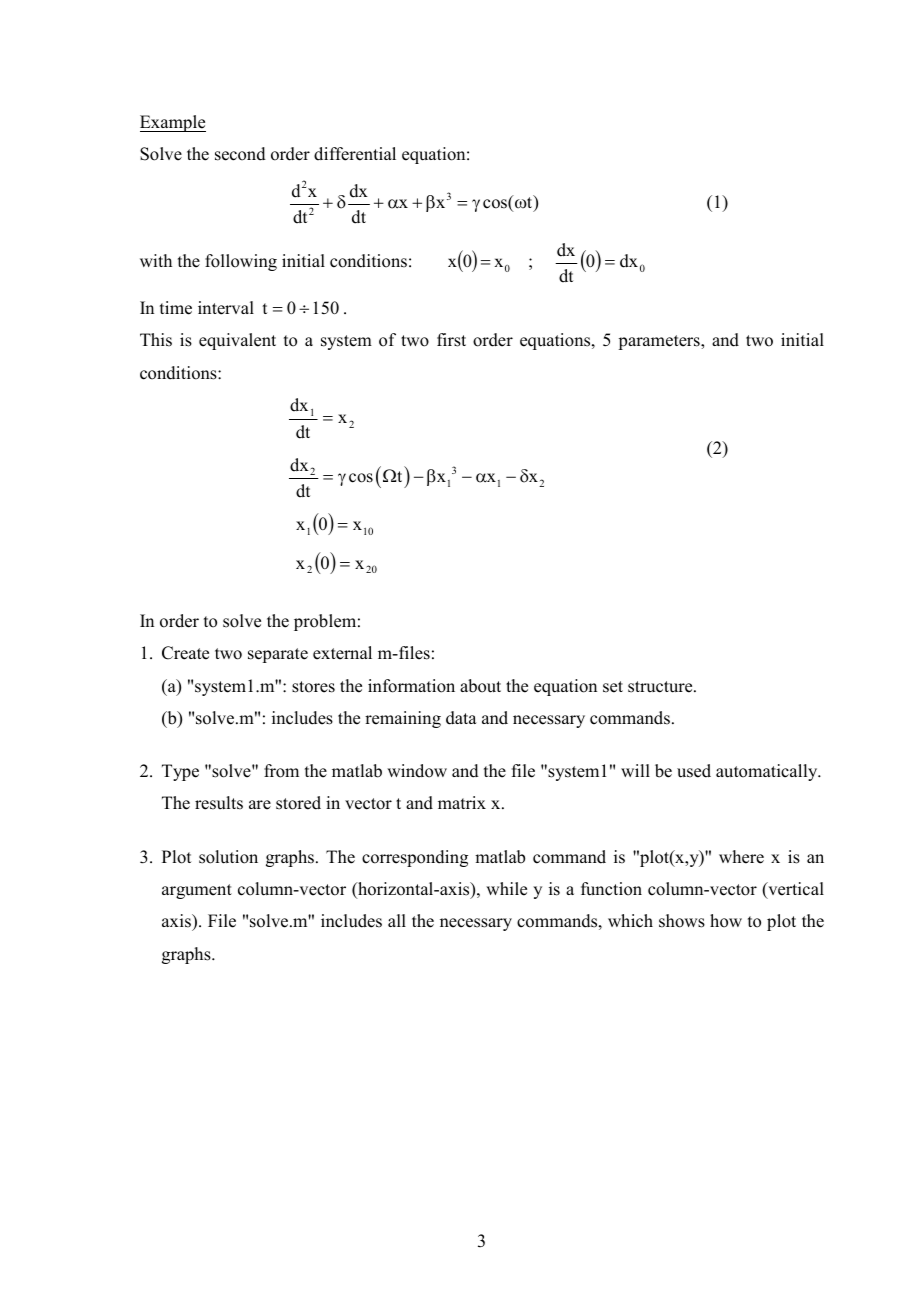 Image resolution: width=924 pixels, height=1308 pixels. What do you see at coordinates (613, 687) in the screenshot?
I see `set` at bounding box center [613, 687].
